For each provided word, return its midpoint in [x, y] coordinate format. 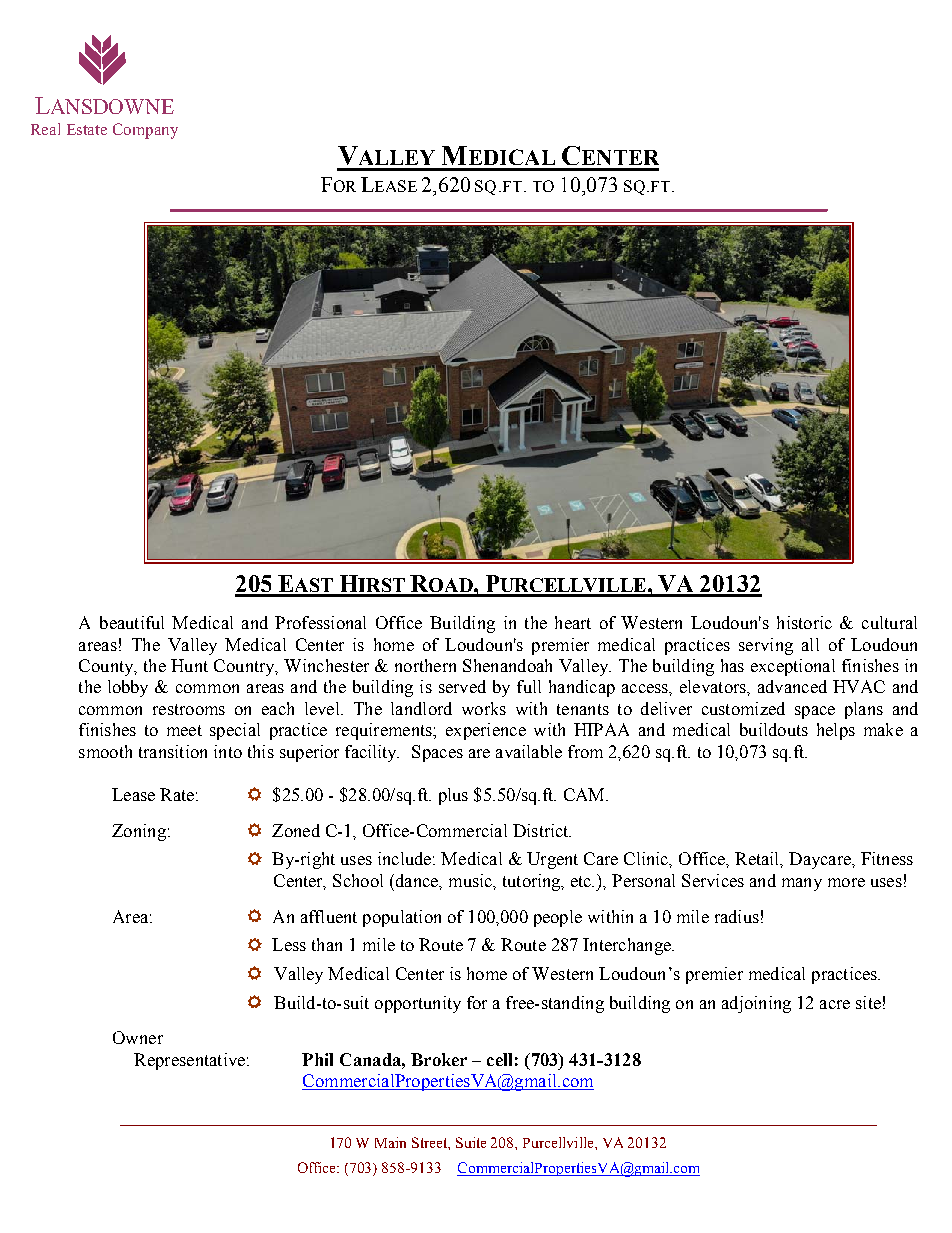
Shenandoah [507, 665]
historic [804, 622]
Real [45, 129]
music [471, 880]
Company [145, 131]
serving [766, 646]
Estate [87, 129]
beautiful [132, 622]
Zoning [139, 832]
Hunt [189, 665]
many [802, 884]
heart [573, 622]
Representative [189, 1061]
